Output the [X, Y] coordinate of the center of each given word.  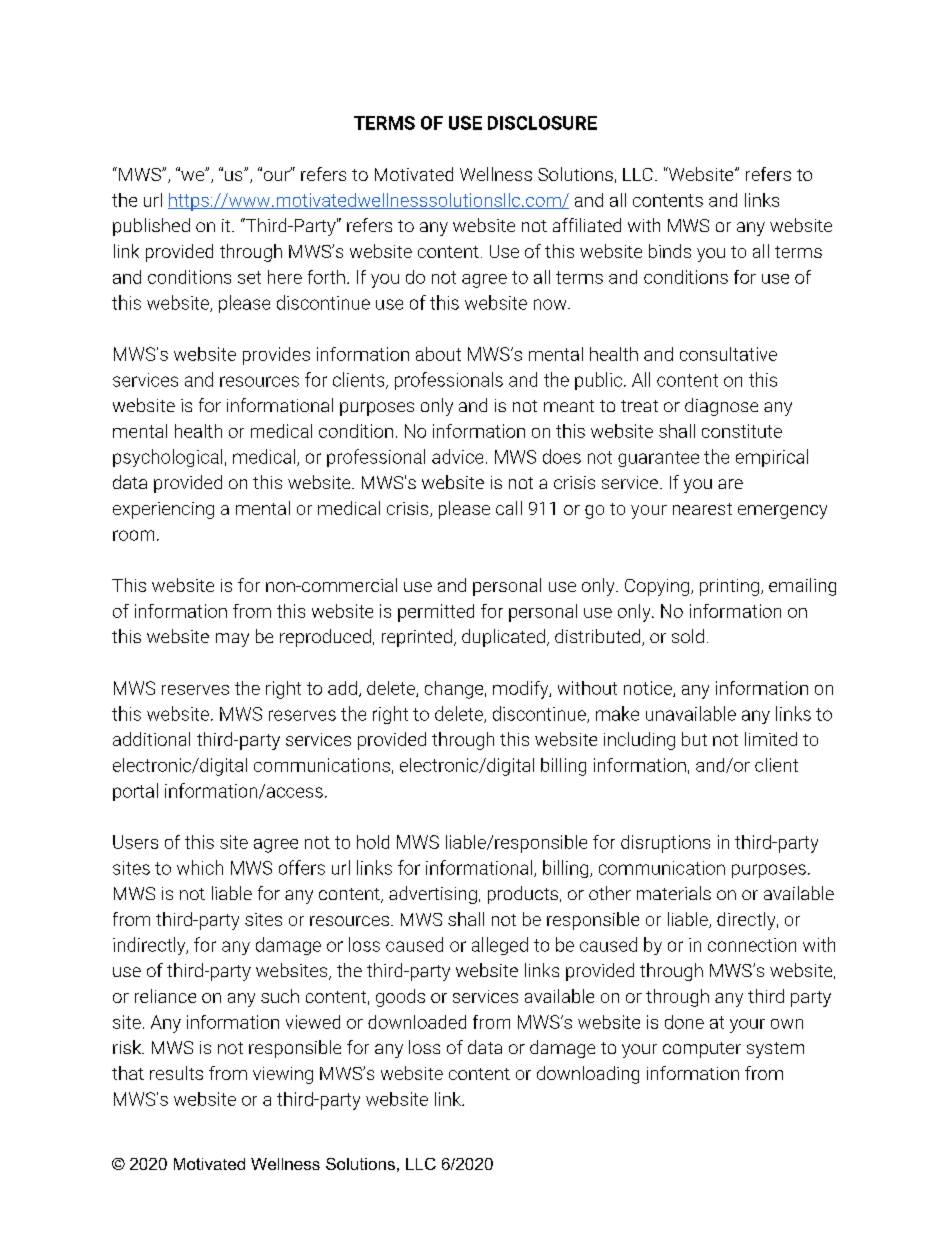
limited [771, 739]
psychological [167, 458]
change [454, 690]
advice [457, 456]
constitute [742, 431]
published [151, 227]
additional [151, 739]
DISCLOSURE [542, 123]
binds [670, 251]
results [176, 1073]
